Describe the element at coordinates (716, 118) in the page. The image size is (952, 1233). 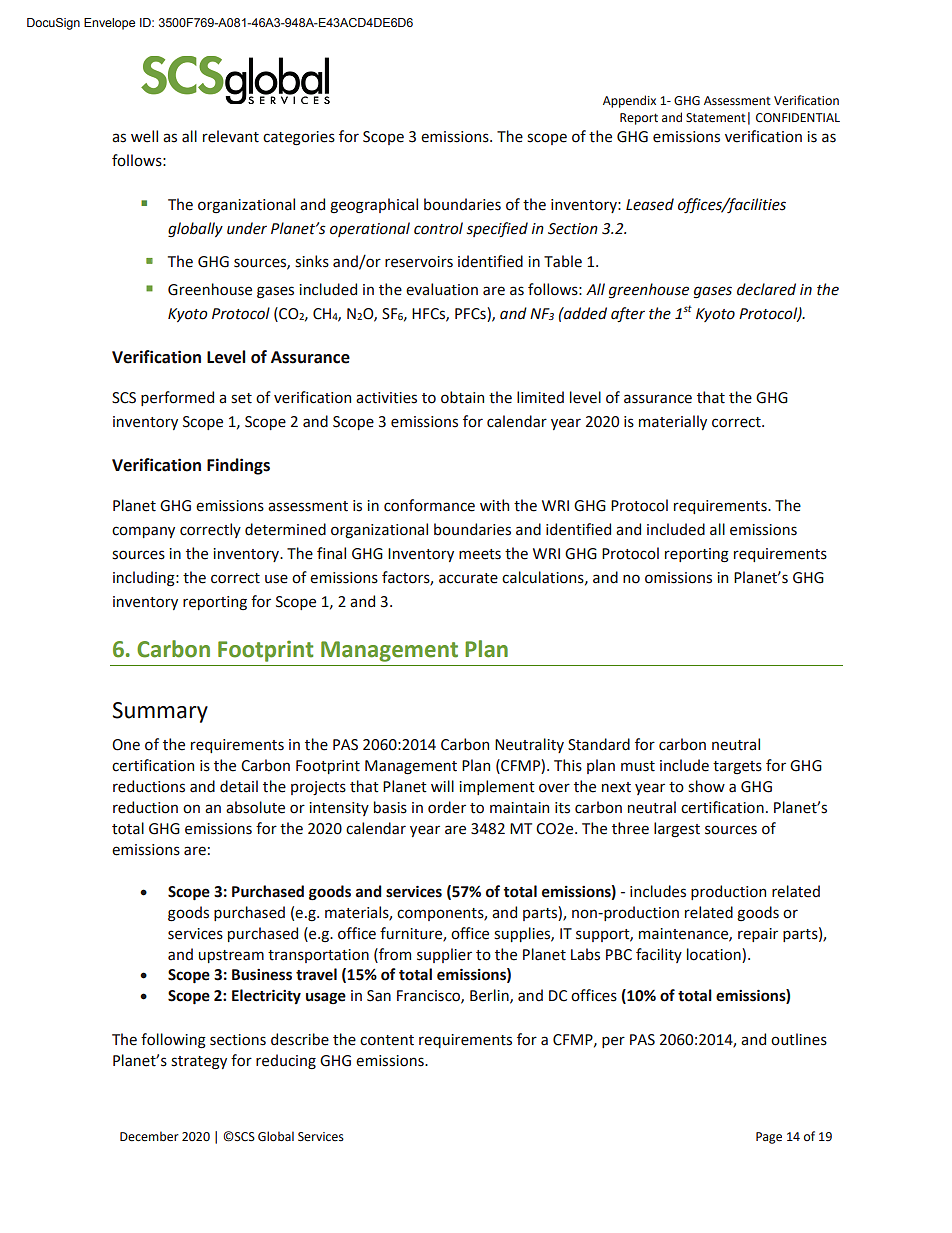
I see `Statement` at that location.
